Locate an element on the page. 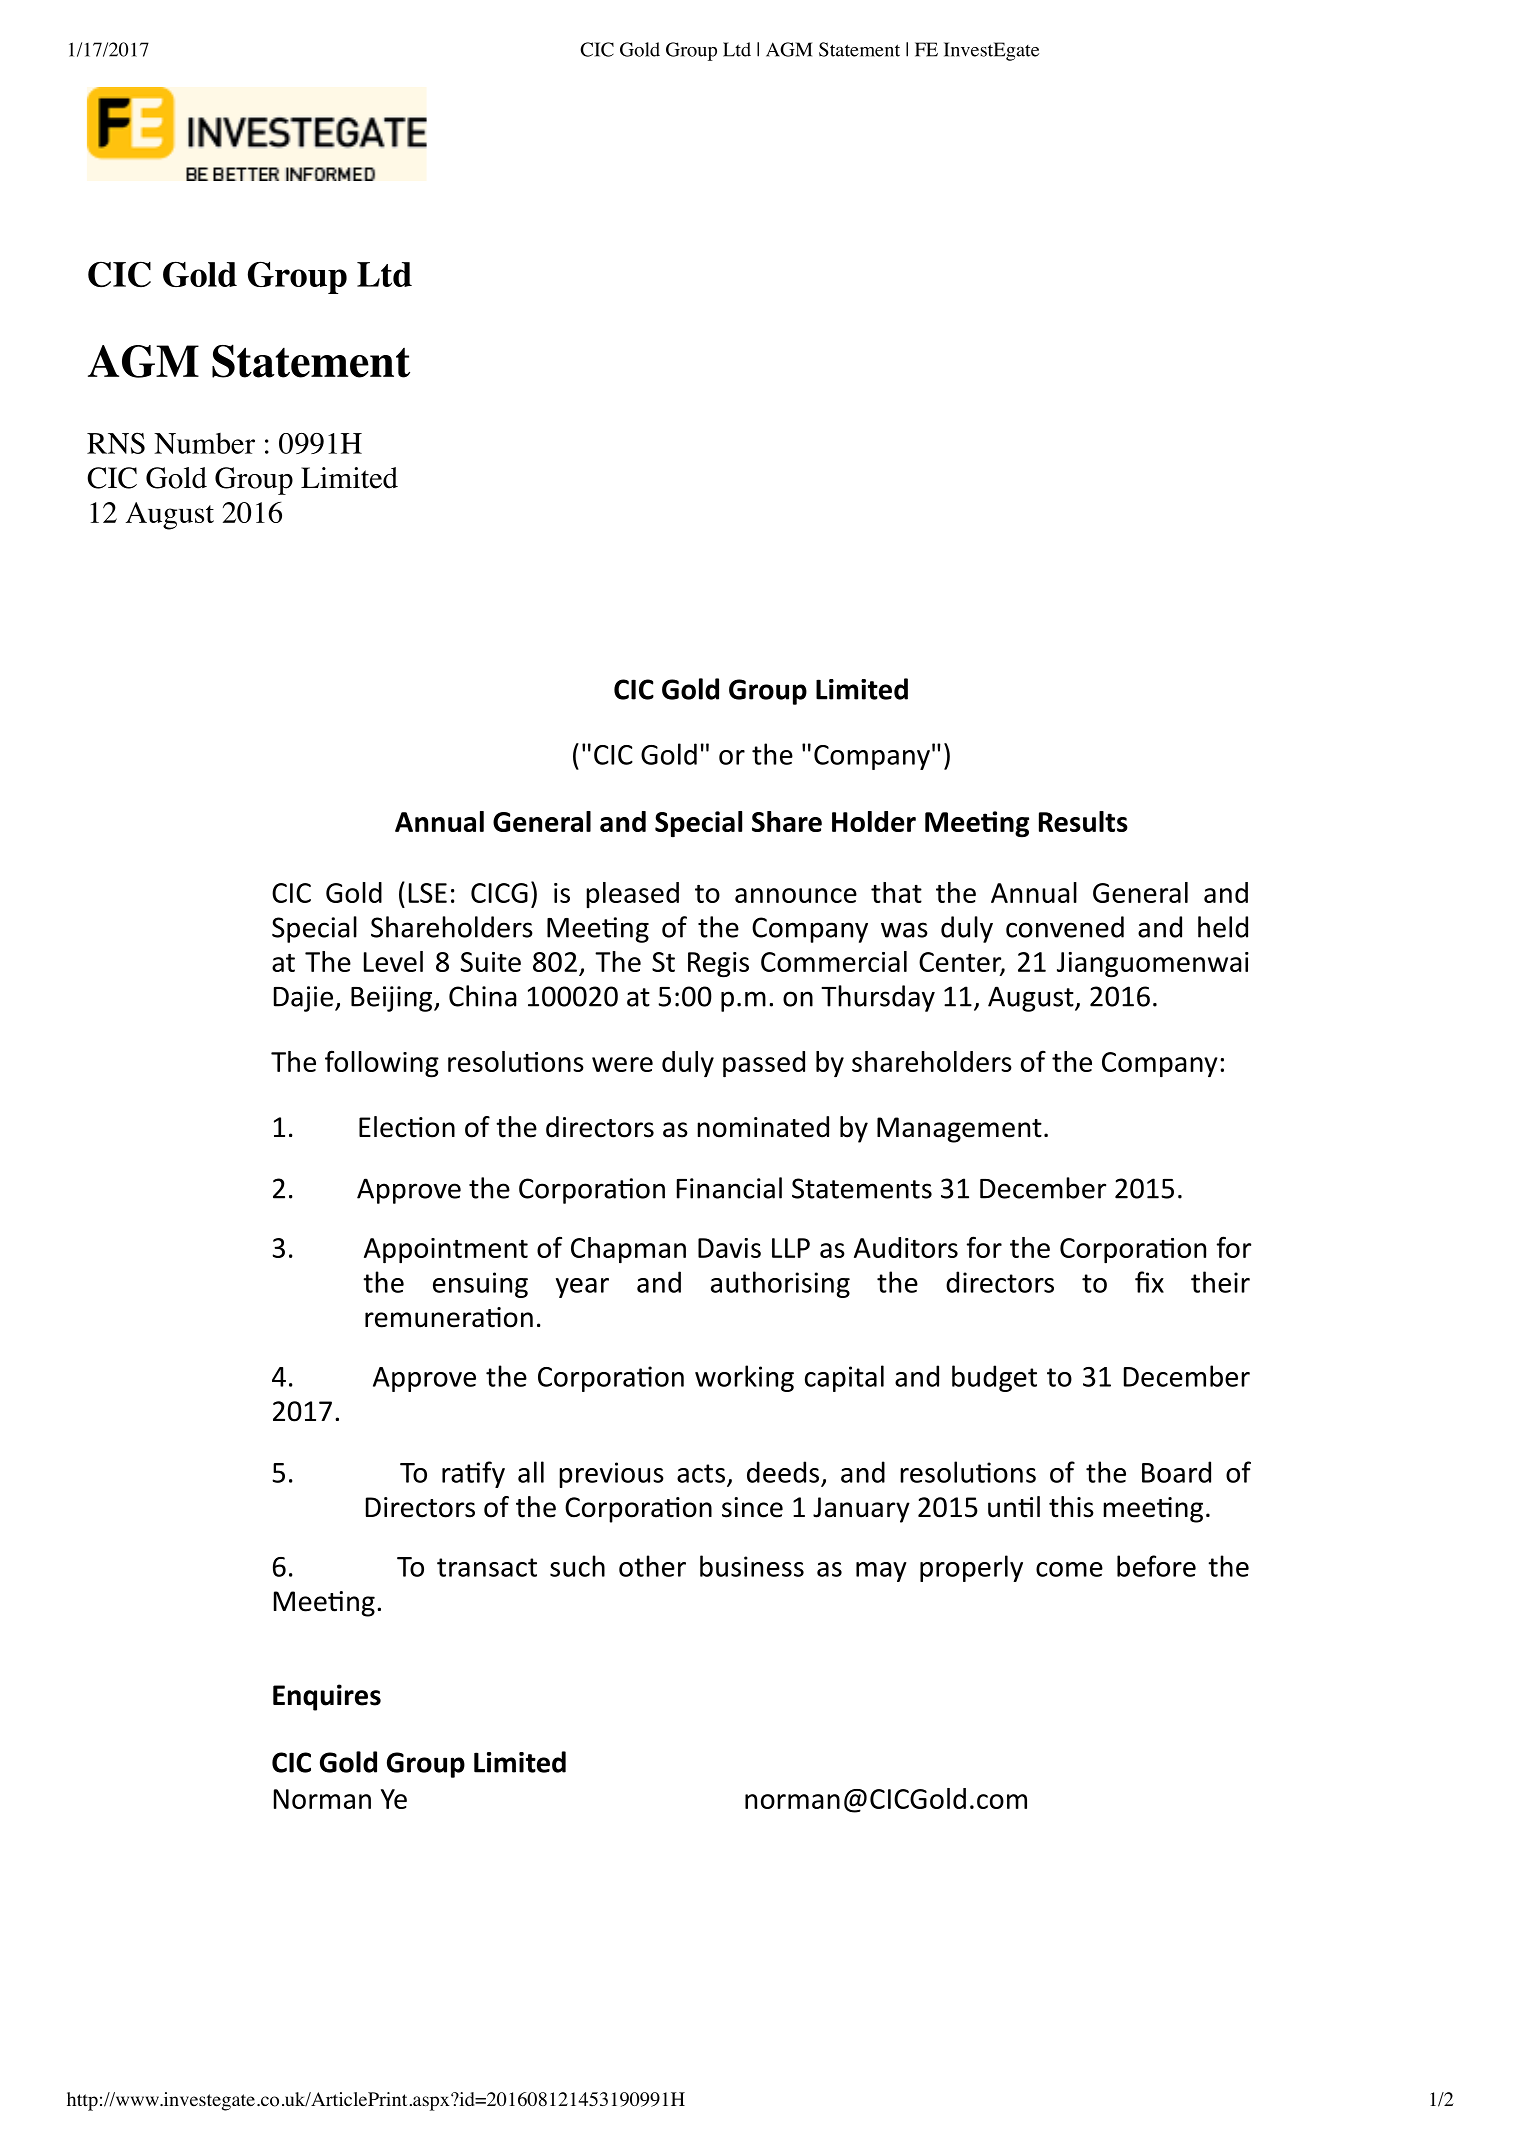 The height and width of the document is (2152, 1521). Number is located at coordinates (204, 443).
